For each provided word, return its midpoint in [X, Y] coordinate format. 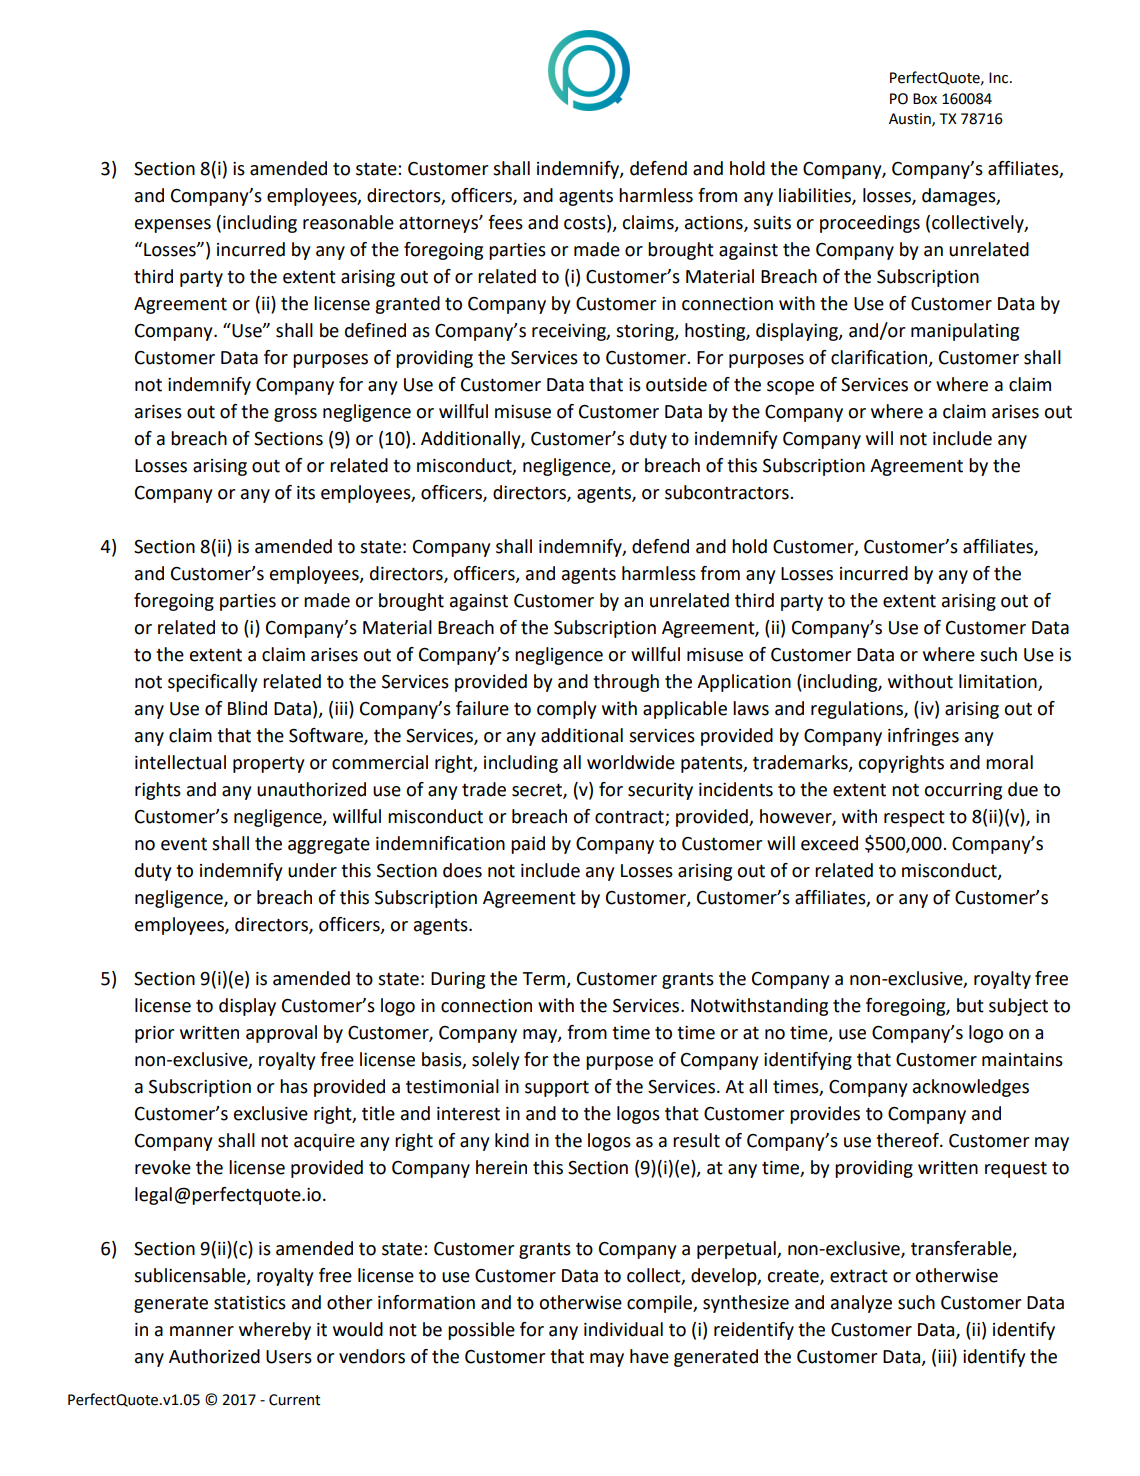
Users [289, 1357]
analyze [861, 1304]
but [970, 1005]
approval [281, 1034]
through [626, 683]
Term [543, 979]
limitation [999, 682]
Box [925, 99]
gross [295, 415]
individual [623, 1329]
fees [505, 222]
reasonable [348, 222]
